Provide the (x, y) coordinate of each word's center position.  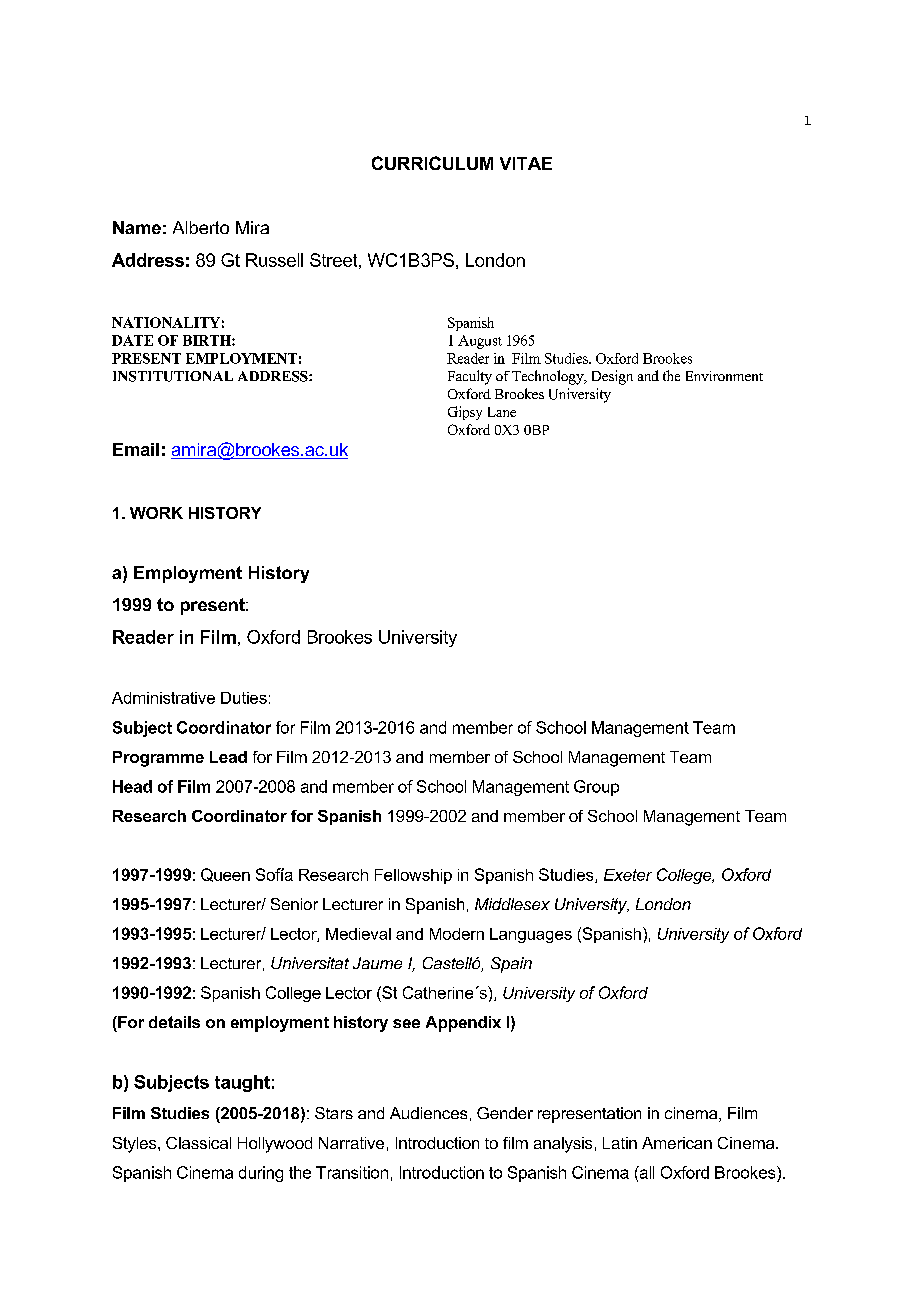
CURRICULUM (432, 163)
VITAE (526, 163)
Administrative (163, 698)
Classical (198, 1143)
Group (596, 788)
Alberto (201, 227)
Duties (244, 698)
